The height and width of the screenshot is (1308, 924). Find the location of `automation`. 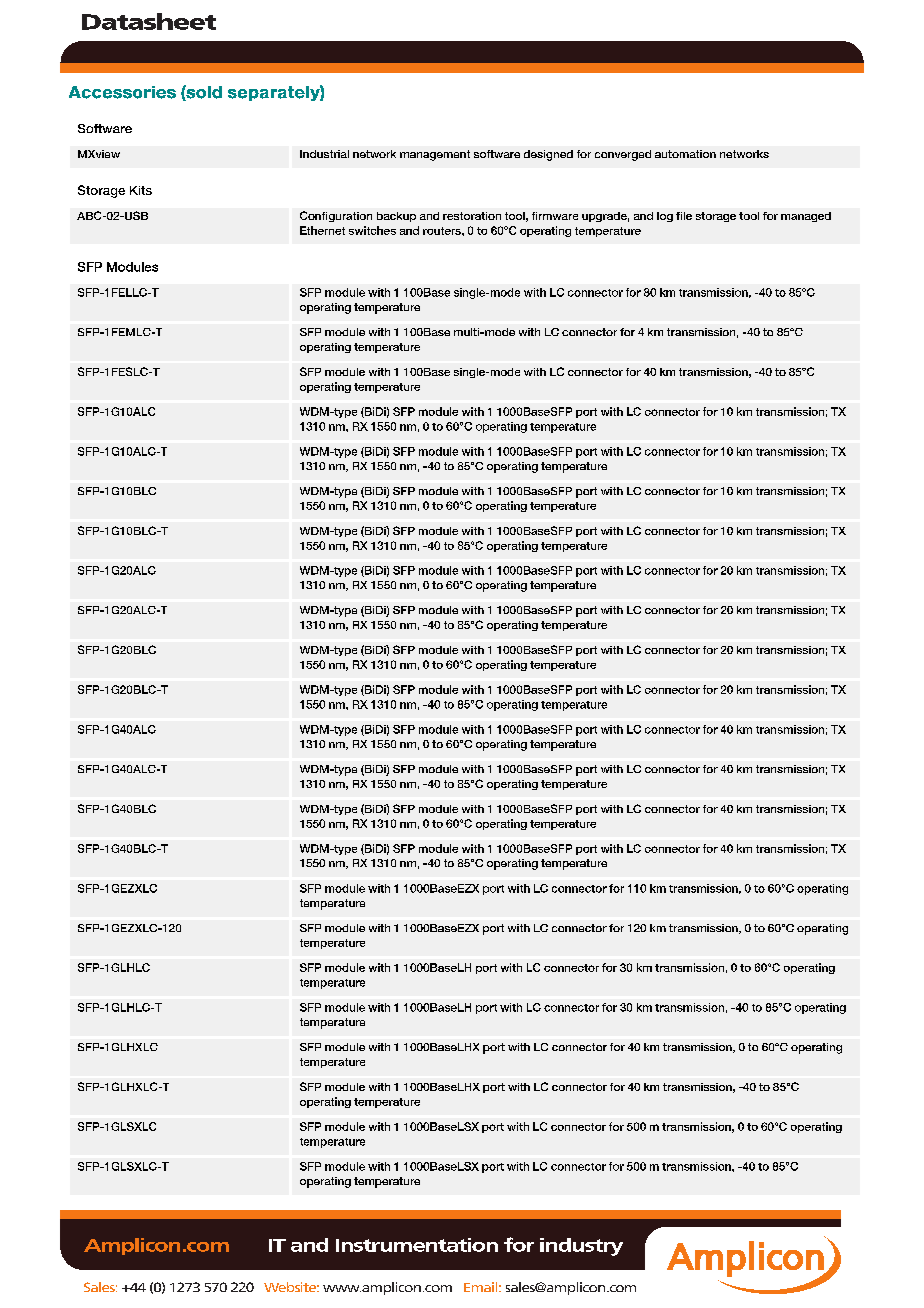

automation is located at coordinates (685, 154).
